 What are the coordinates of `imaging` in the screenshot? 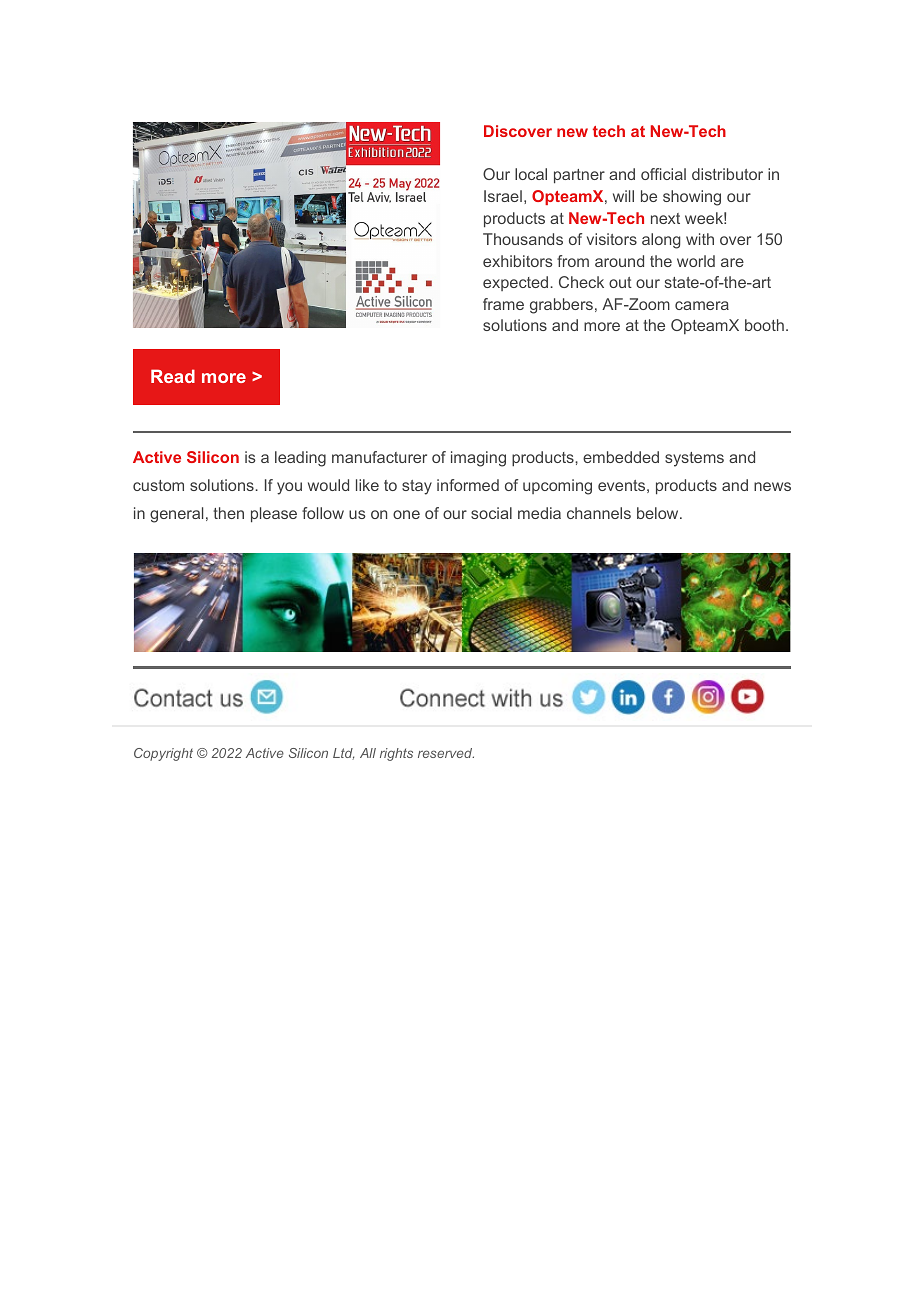 It's located at (478, 459).
